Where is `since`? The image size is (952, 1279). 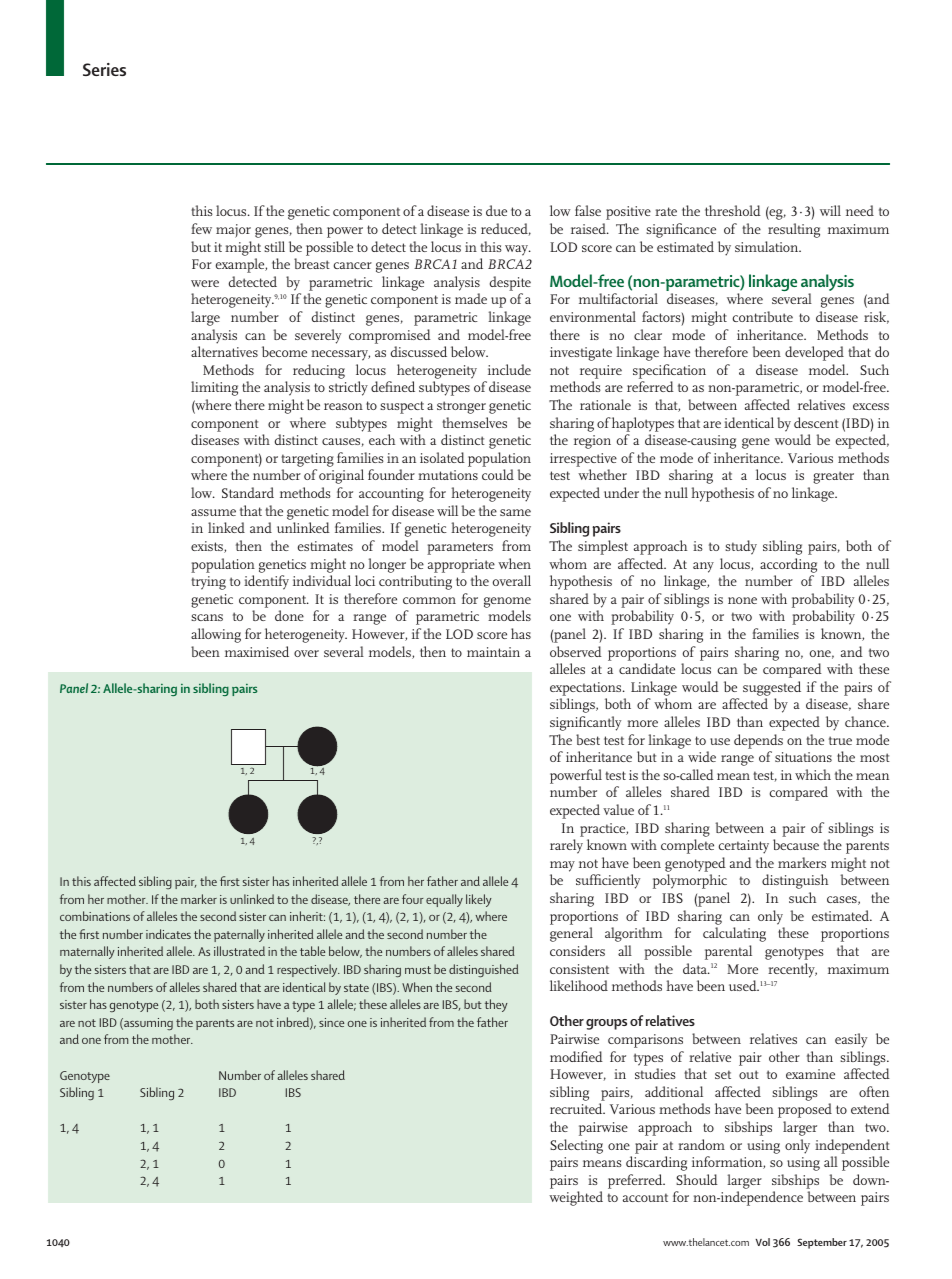
since is located at coordinates (331, 1022).
